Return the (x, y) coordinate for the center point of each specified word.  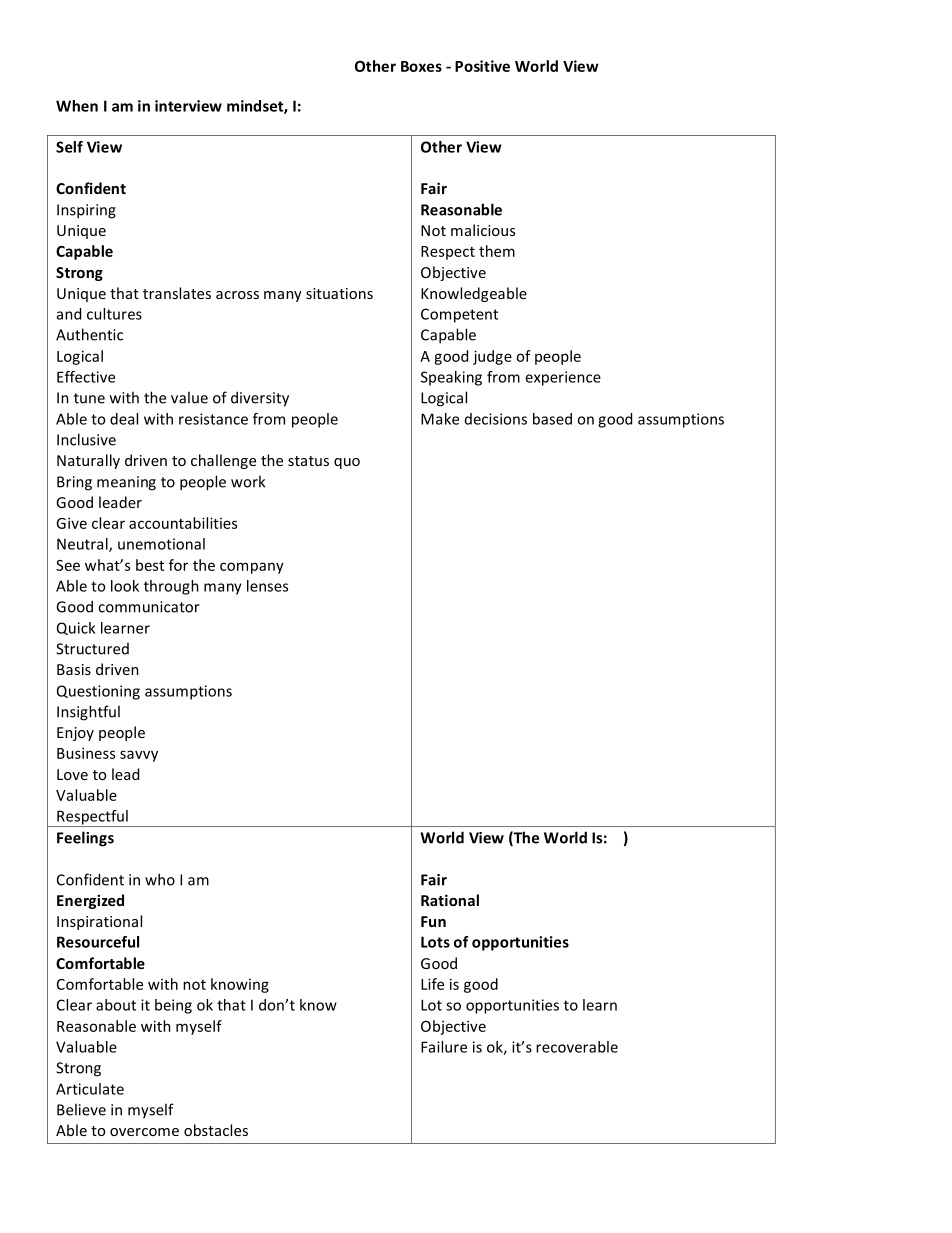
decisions (496, 419)
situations (339, 293)
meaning (126, 483)
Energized (90, 901)
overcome (144, 1132)
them (497, 251)
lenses (267, 586)
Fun (433, 921)
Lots (435, 942)
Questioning (98, 692)
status (308, 461)
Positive (482, 66)
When (77, 106)
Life (432, 984)
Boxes (421, 66)
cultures (114, 314)
